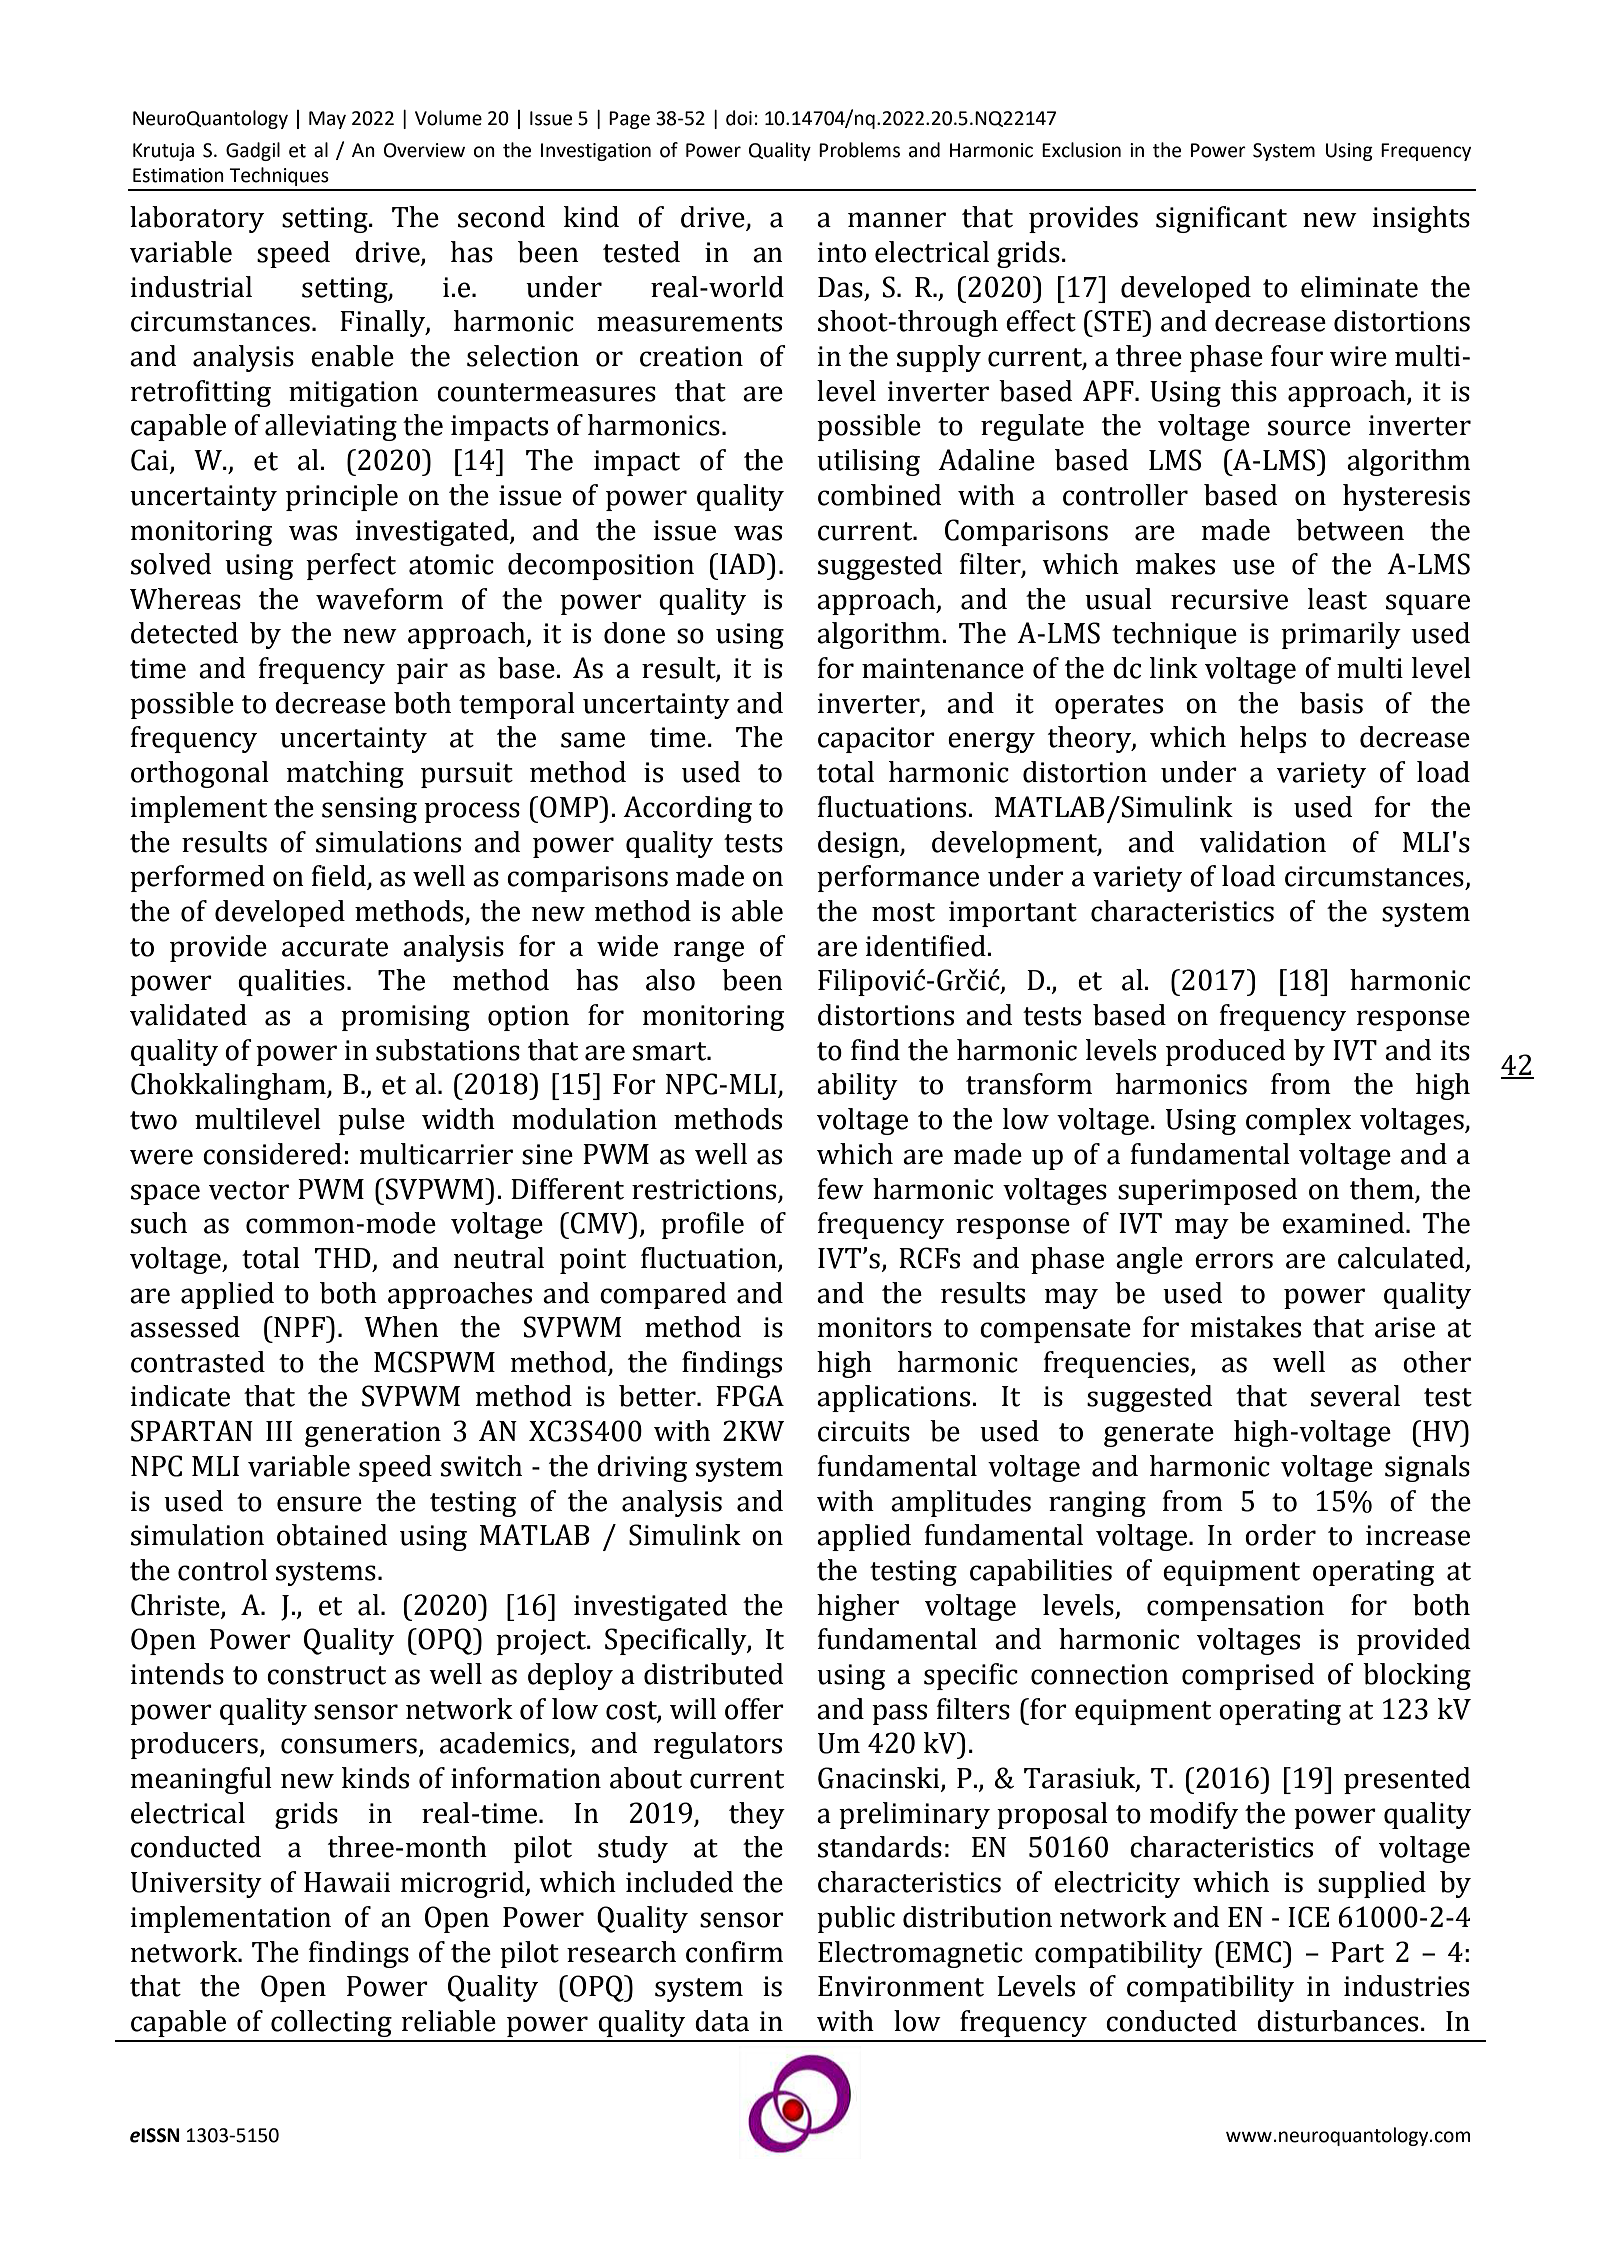  I want to click on significant, so click(1221, 219).
